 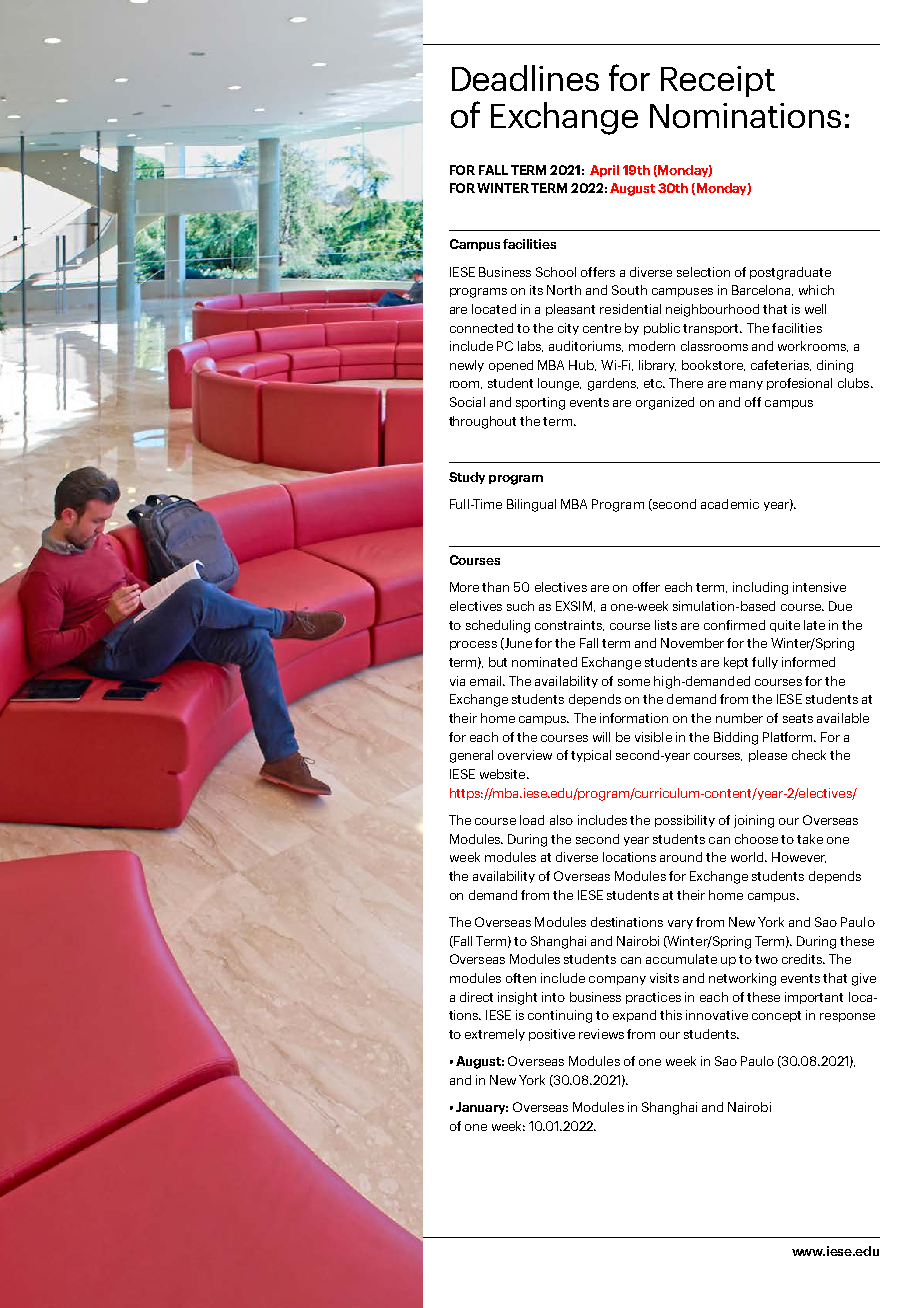 What do you see at coordinates (482, 422) in the screenshot?
I see `throughout` at bounding box center [482, 422].
